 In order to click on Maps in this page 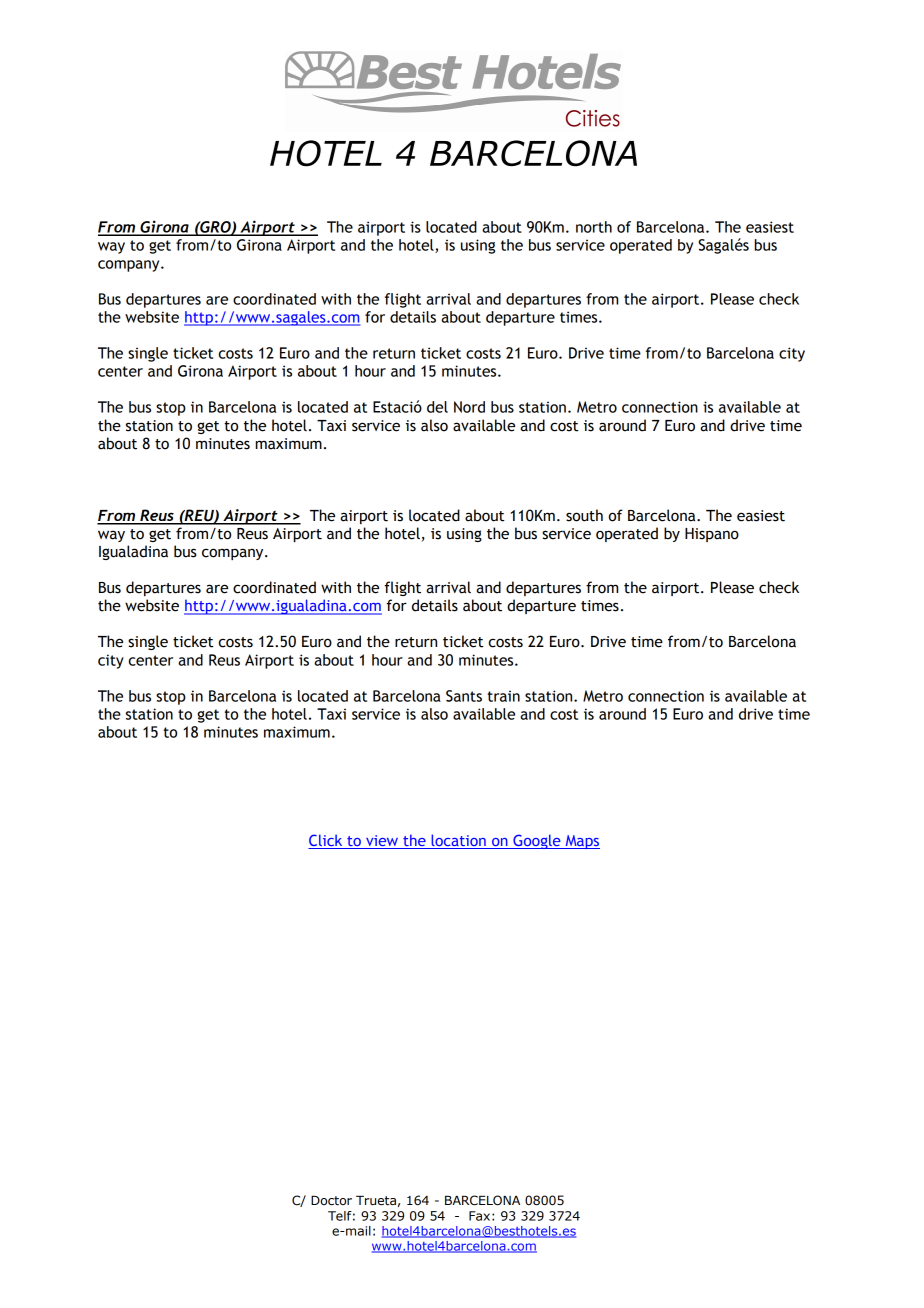, I will do `click(581, 842)`.
